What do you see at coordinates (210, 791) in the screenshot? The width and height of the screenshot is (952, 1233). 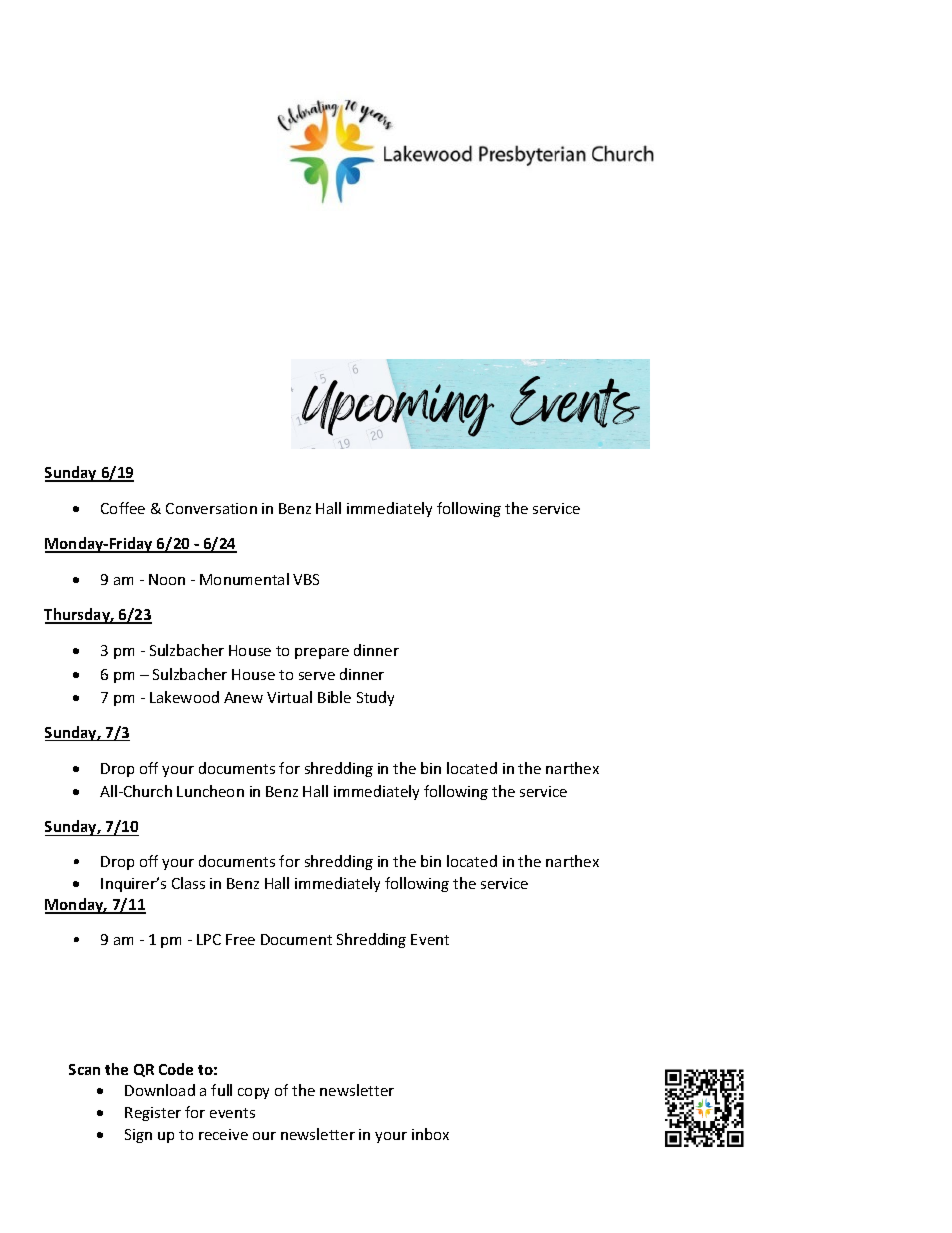 I see `Luncheon` at bounding box center [210, 791].
